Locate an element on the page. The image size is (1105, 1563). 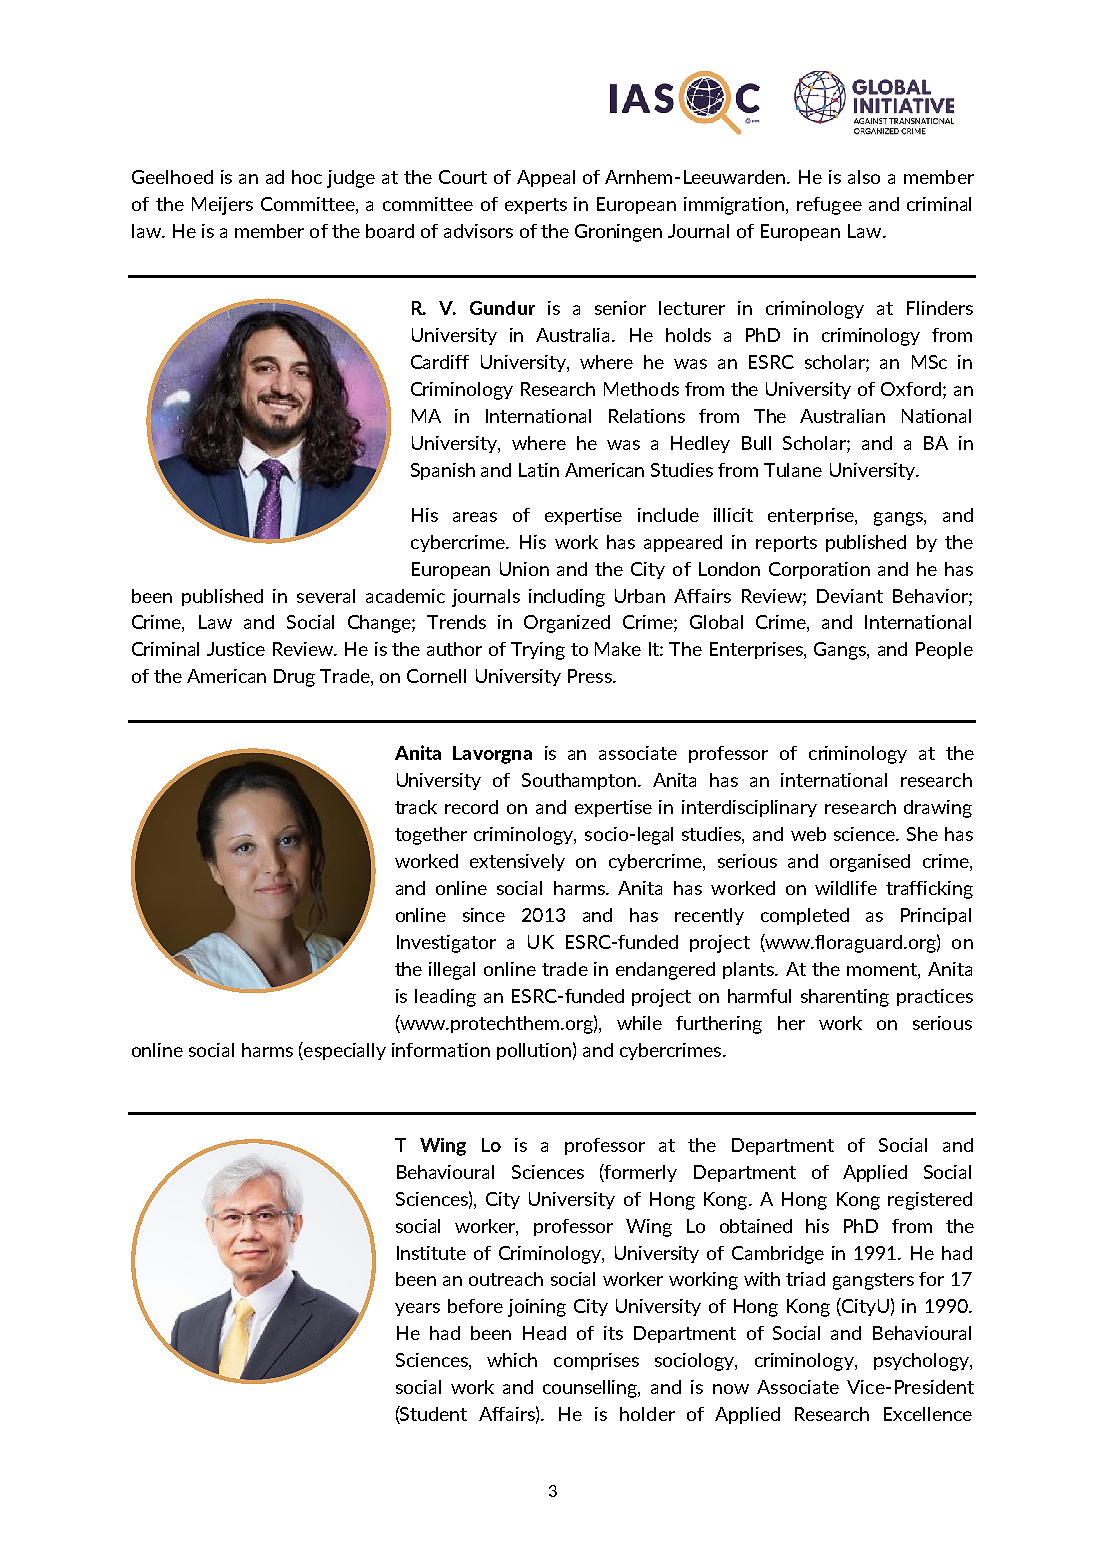
refugee is located at coordinates (829, 206).
